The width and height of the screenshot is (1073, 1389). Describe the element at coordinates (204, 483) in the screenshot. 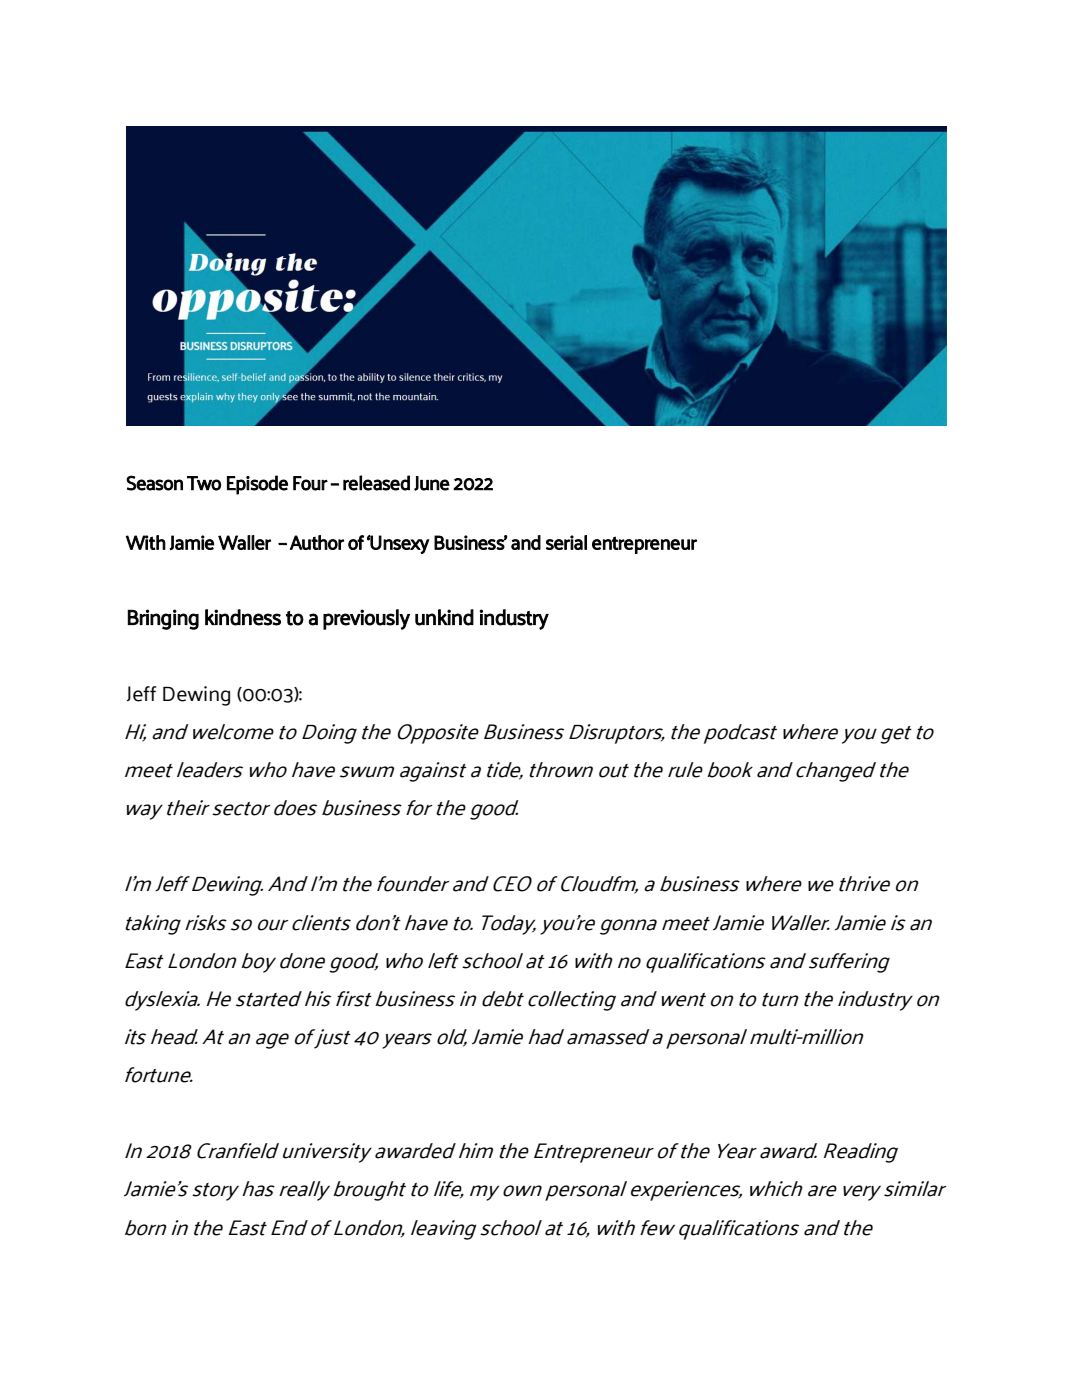

I see `Two` at that location.
